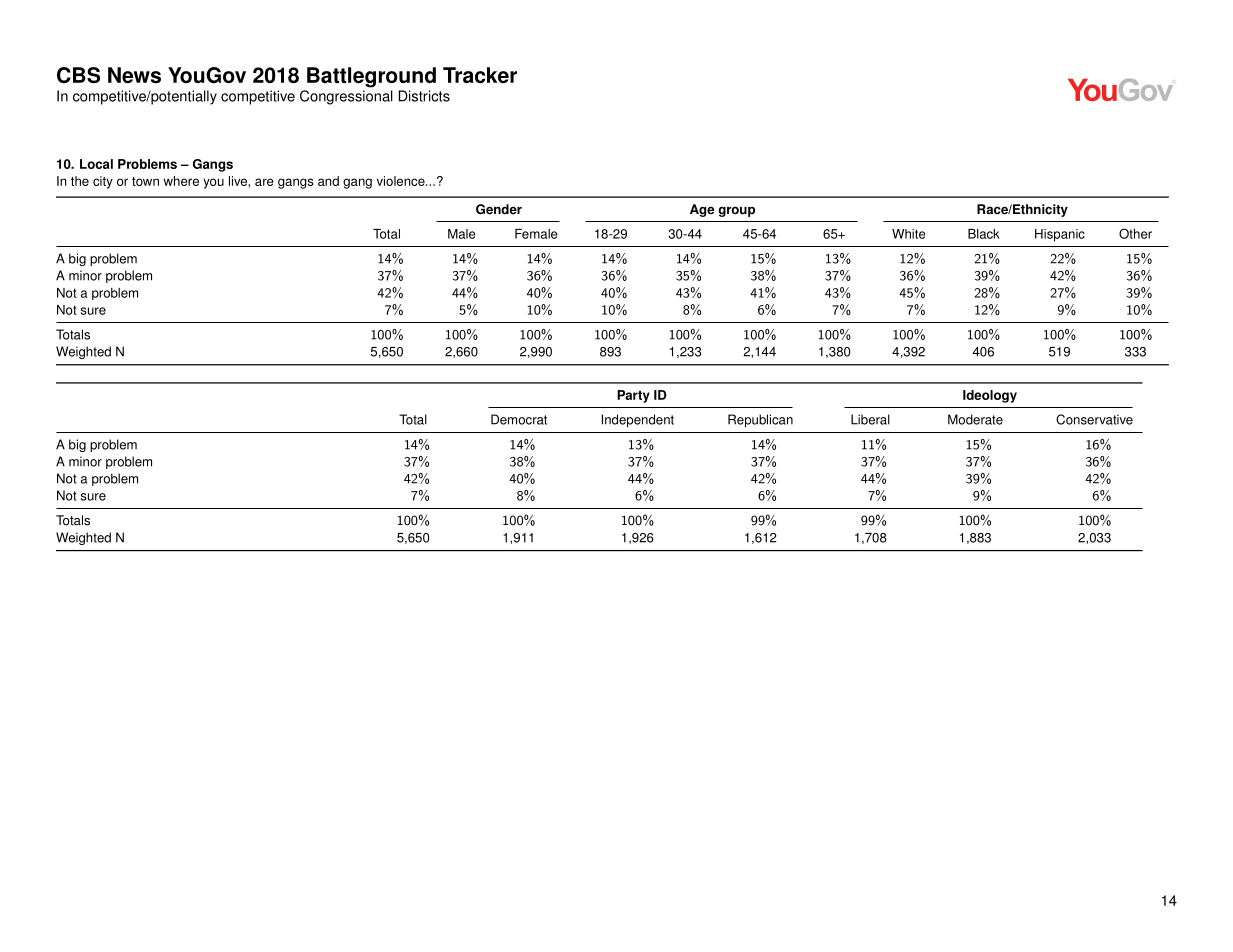 Image resolution: width=1233 pixels, height=952 pixels. Describe the element at coordinates (638, 420) in the screenshot. I see `Independent` at that location.
